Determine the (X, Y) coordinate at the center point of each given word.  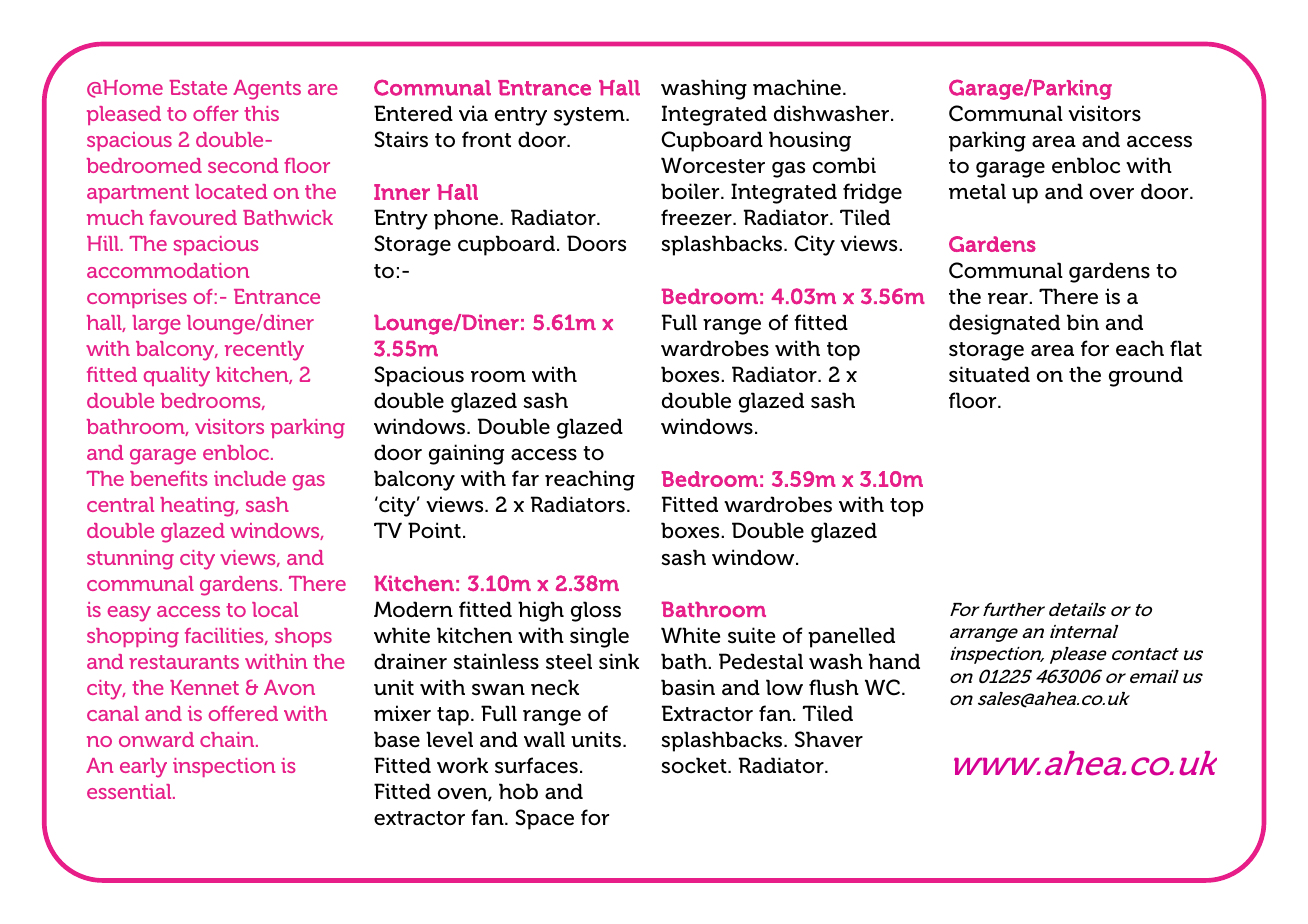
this (261, 113)
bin (1083, 322)
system (590, 116)
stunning (130, 560)
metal (977, 191)
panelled (851, 637)
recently (264, 351)
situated (989, 374)
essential (130, 791)
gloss (596, 611)
